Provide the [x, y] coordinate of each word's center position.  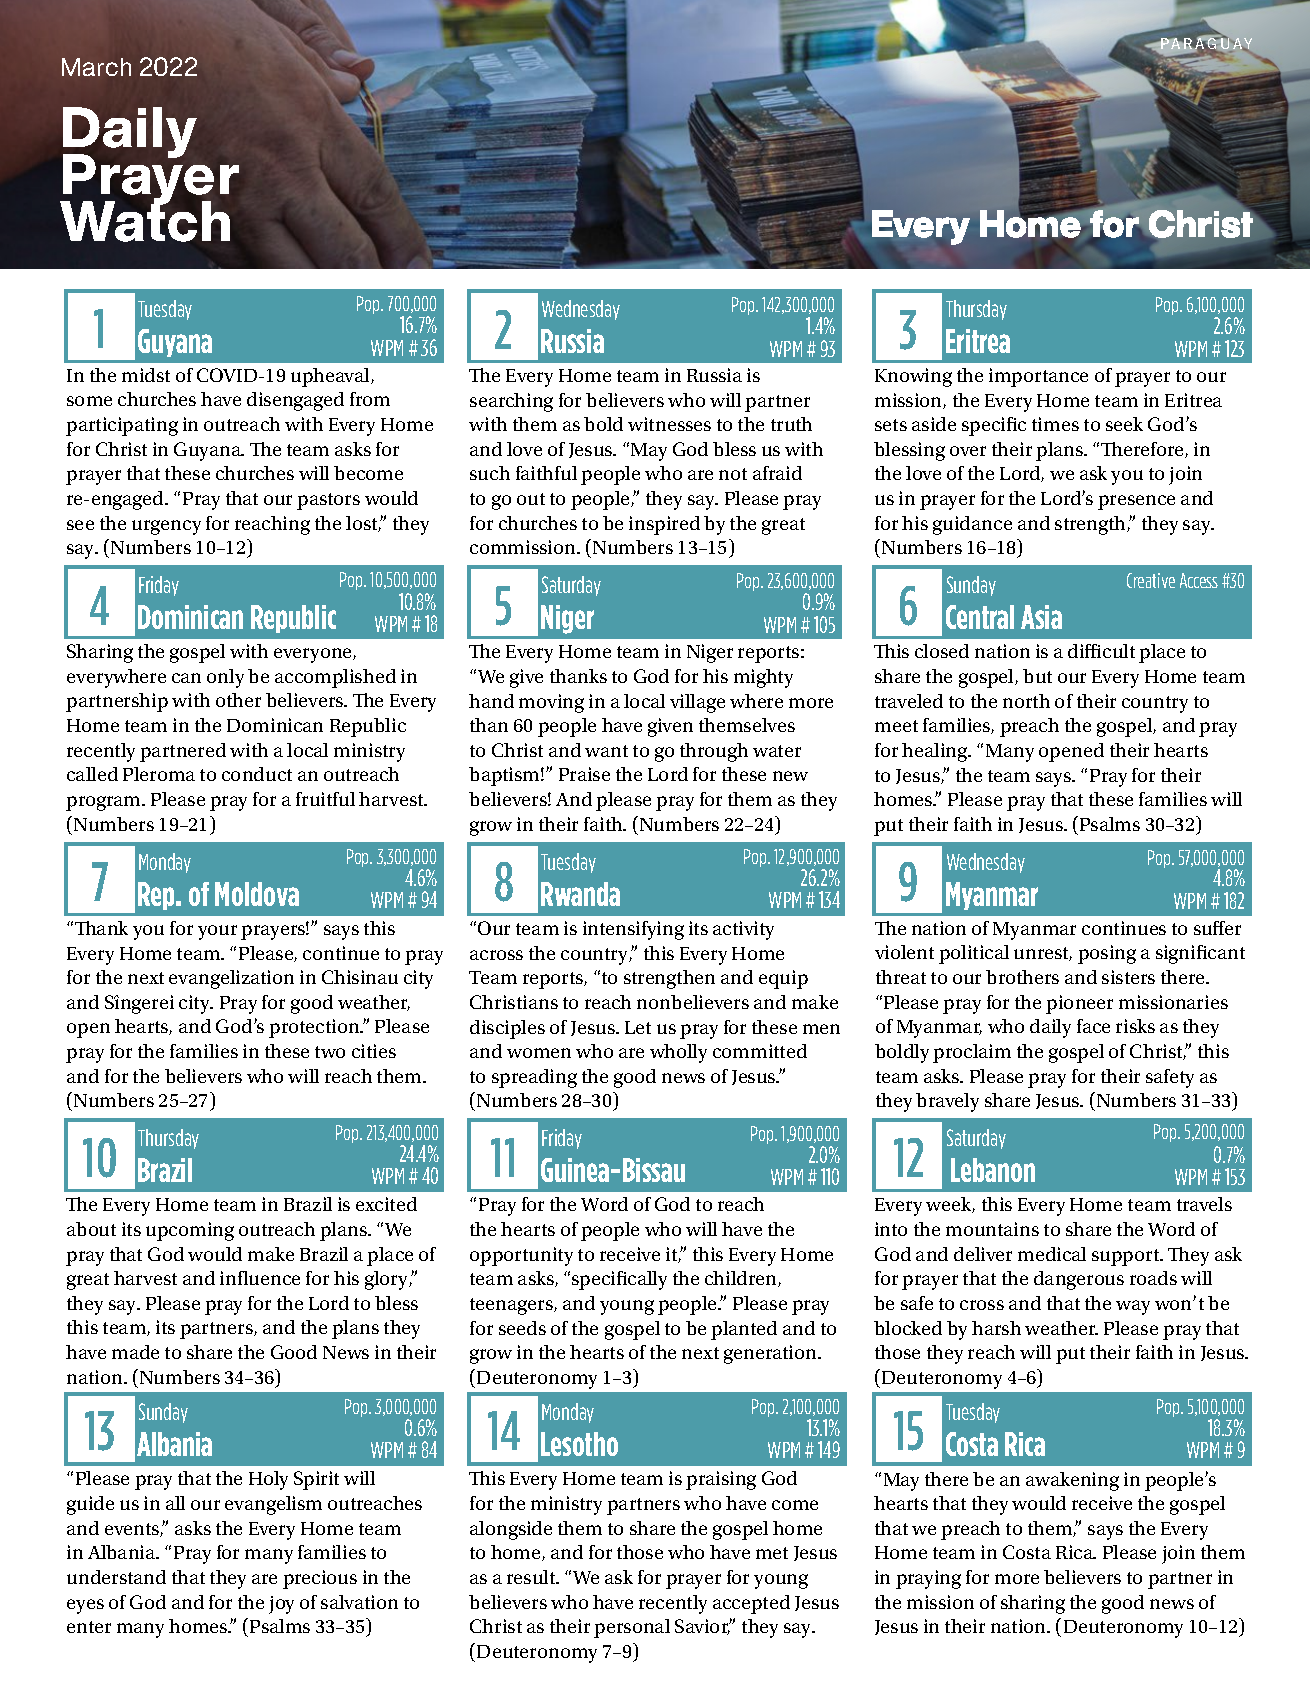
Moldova [257, 894]
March [96, 67]
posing [1107, 954]
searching [511, 402]
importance [1038, 377]
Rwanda [580, 894]
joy [281, 1605]
